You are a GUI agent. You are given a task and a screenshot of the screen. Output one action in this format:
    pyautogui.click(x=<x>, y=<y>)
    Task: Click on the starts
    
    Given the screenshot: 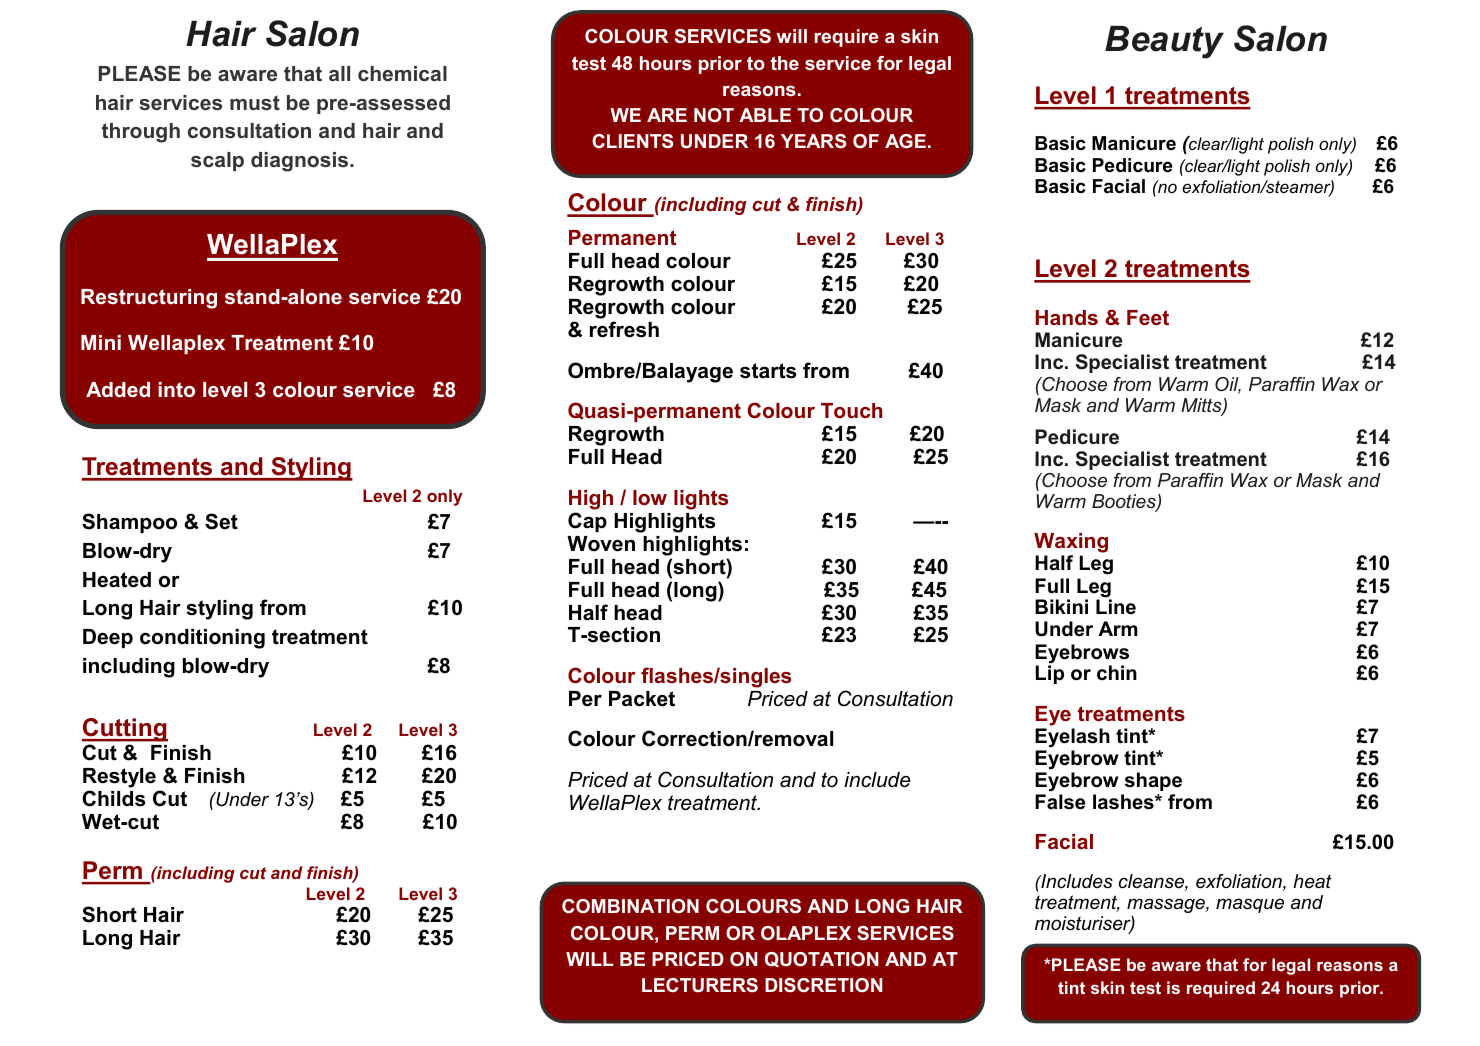 What is the action you would take?
    pyautogui.click(x=768, y=371)
